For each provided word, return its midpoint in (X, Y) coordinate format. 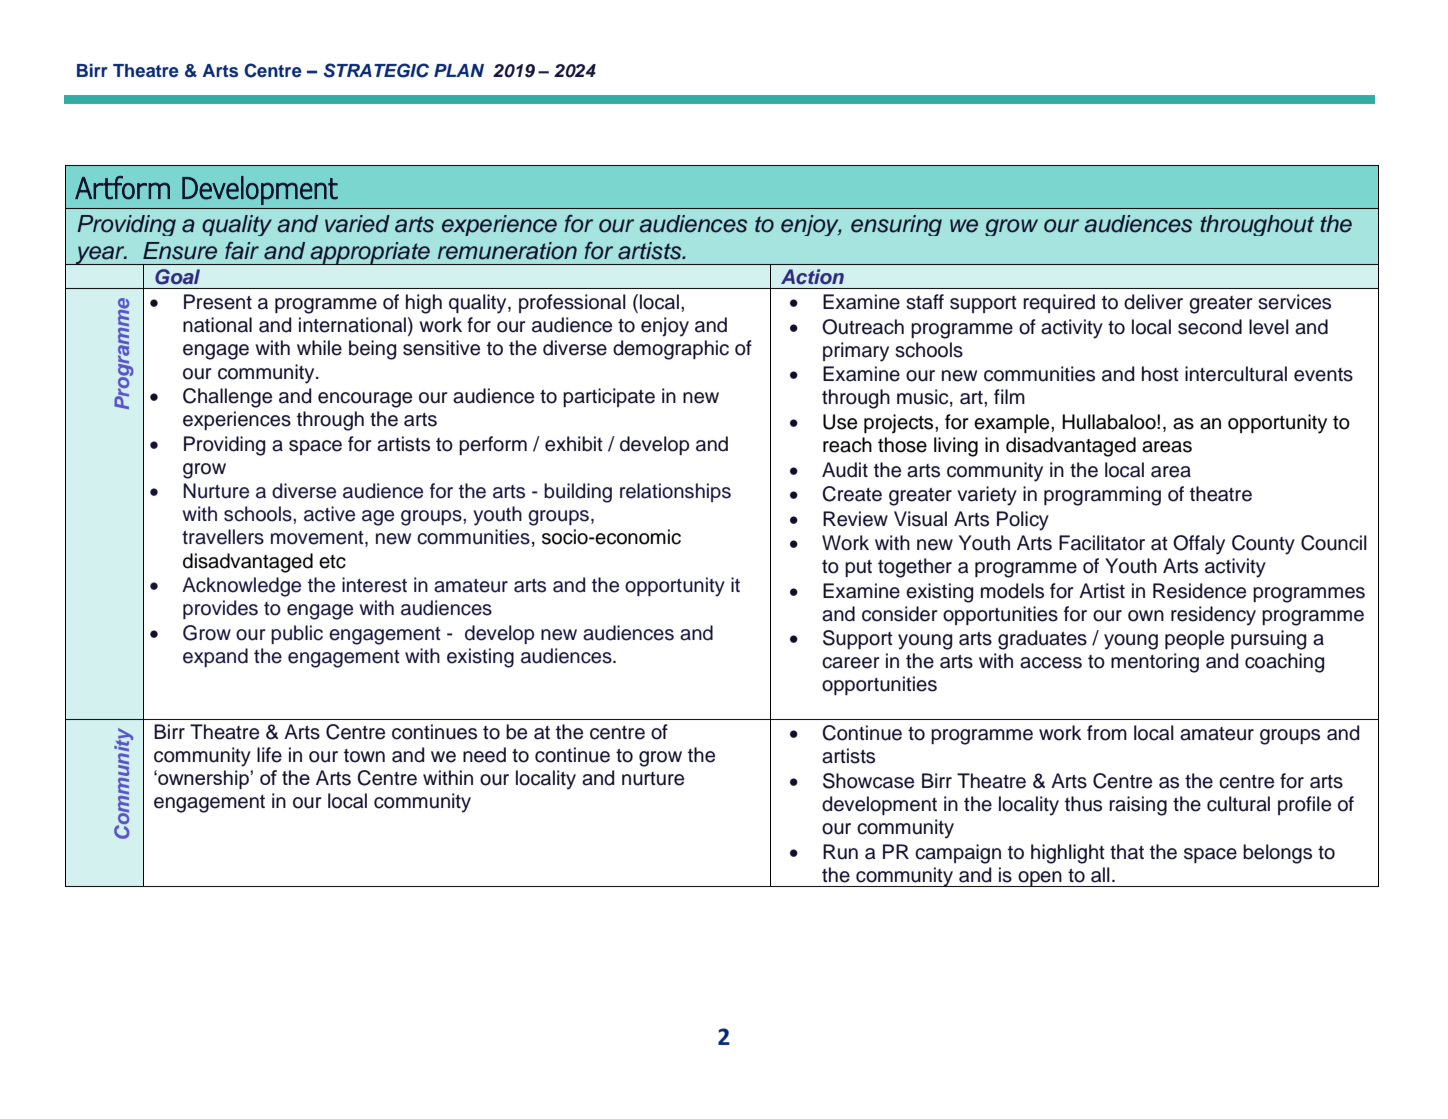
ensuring (896, 225)
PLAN (459, 70)
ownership (203, 779)
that (1127, 852)
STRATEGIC (376, 70)
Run (840, 852)
